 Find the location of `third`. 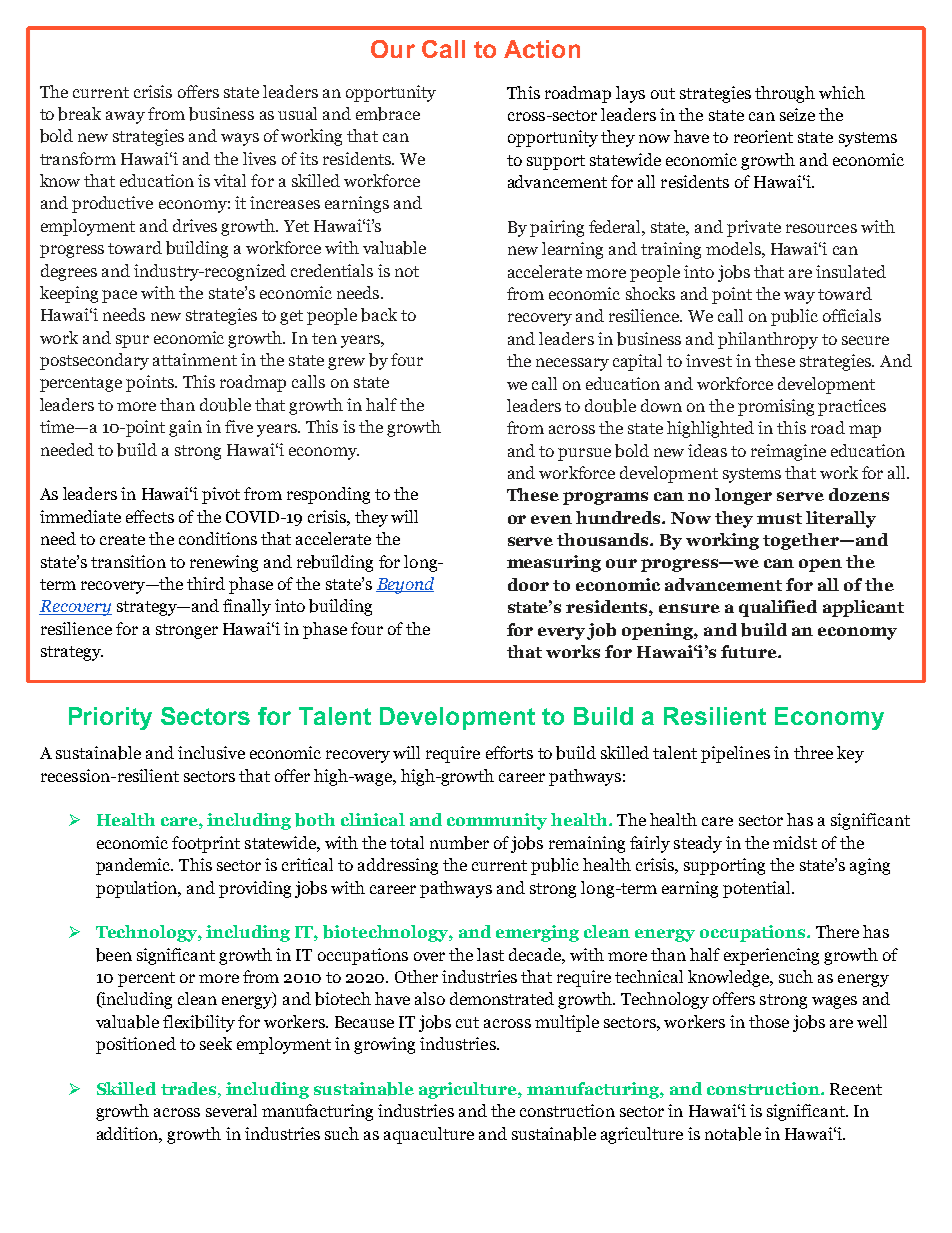

third is located at coordinates (206, 583).
